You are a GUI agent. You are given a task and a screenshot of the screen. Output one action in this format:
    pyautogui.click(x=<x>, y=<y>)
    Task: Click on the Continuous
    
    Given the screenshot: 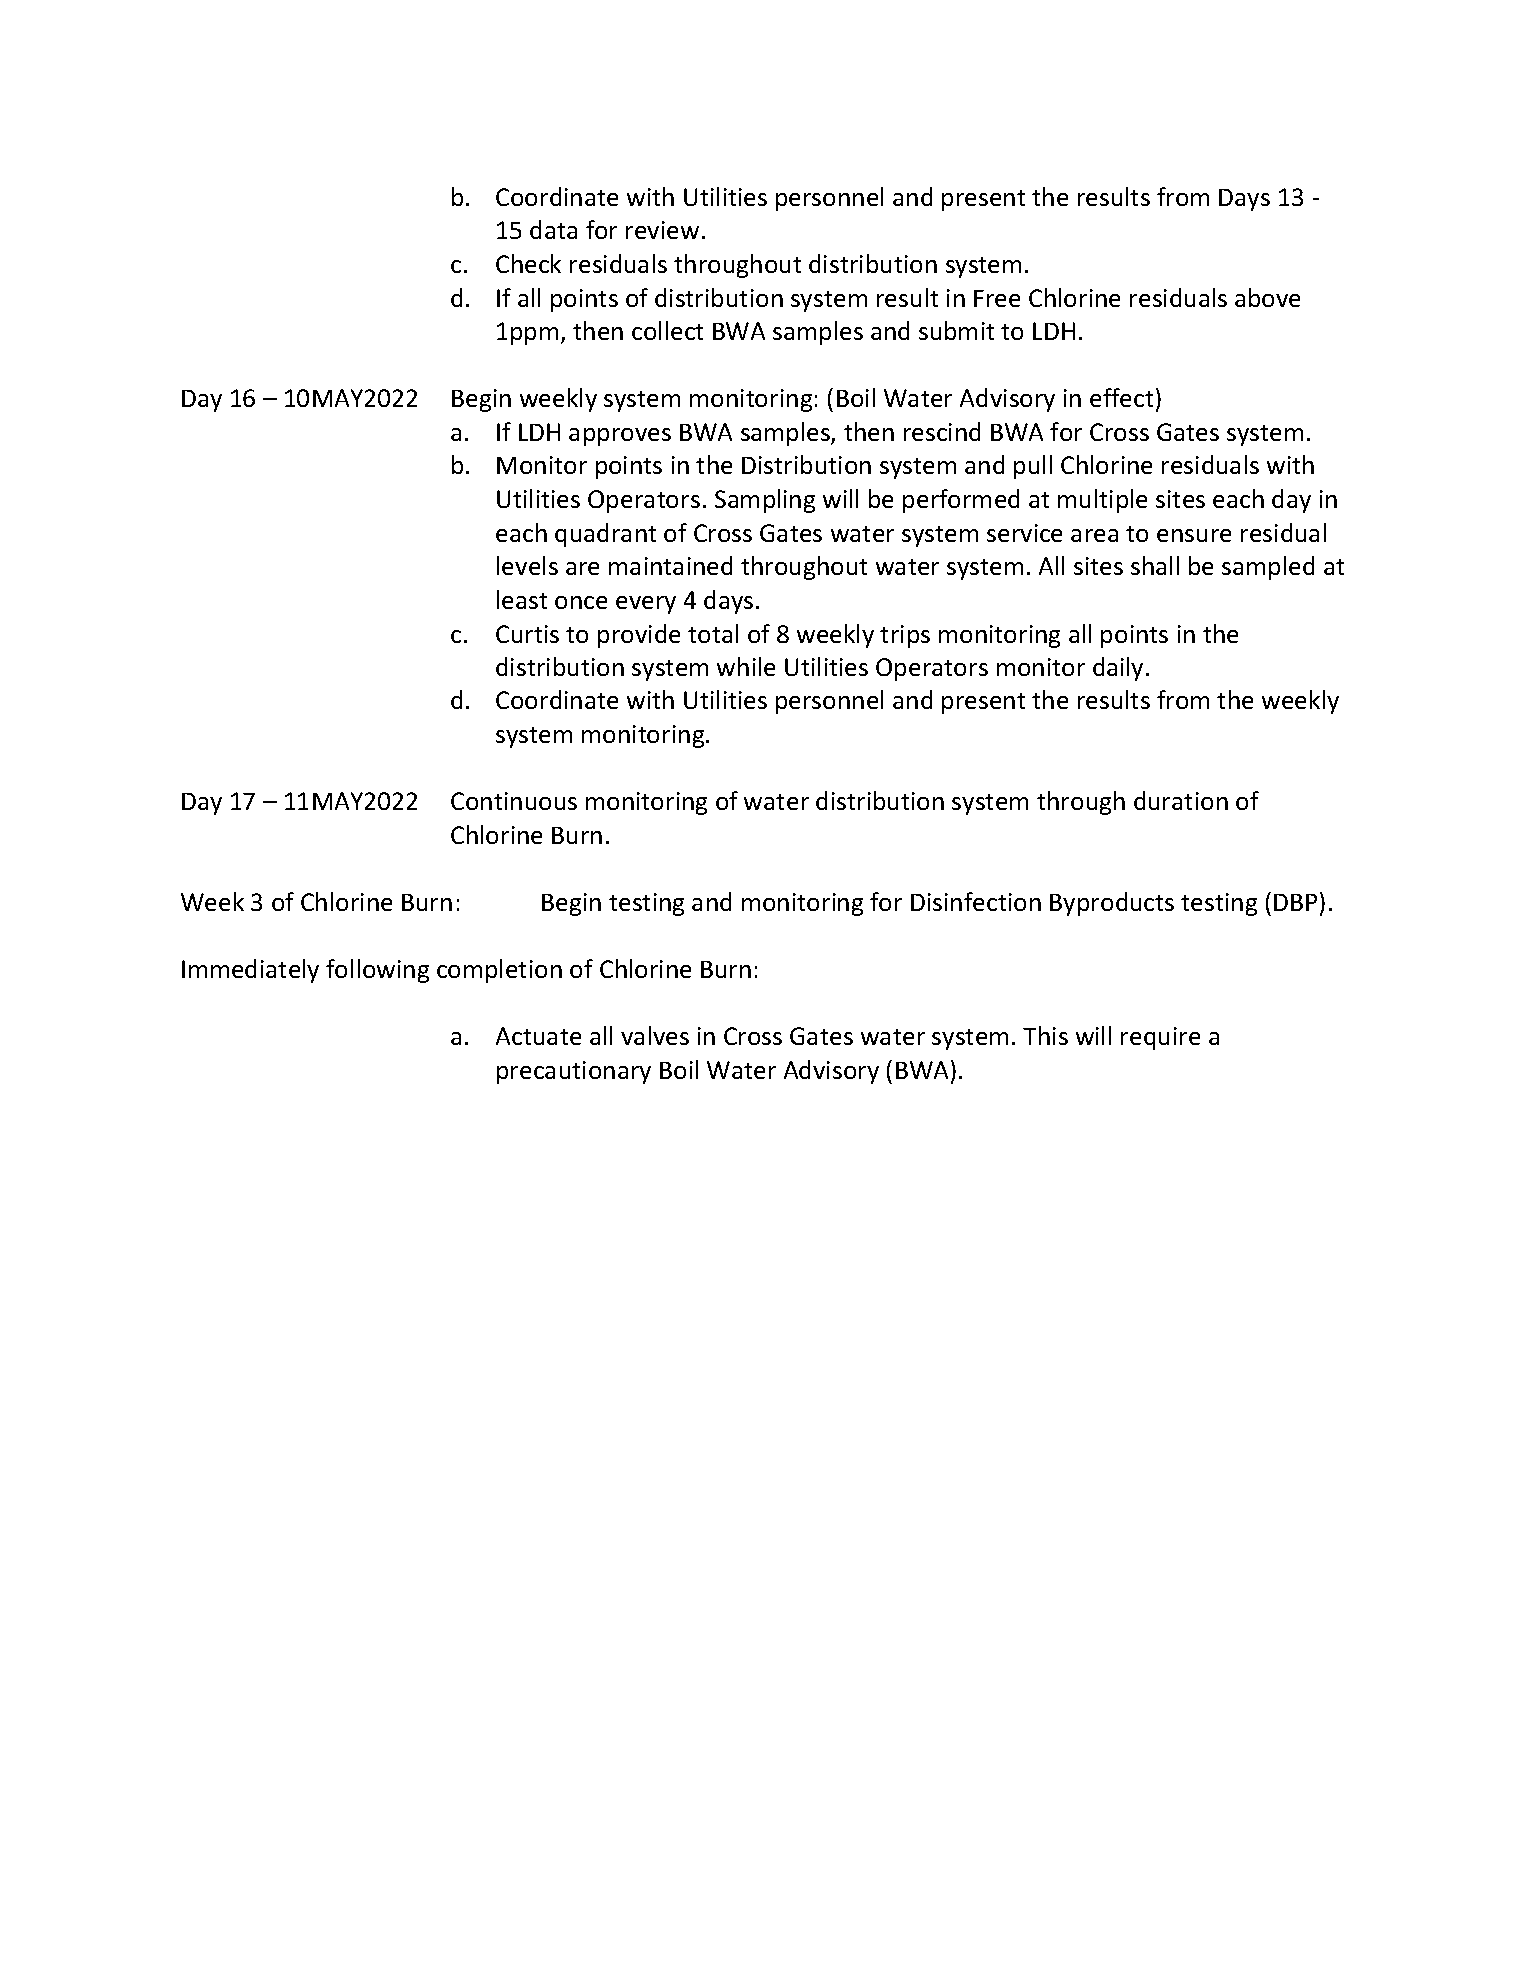 What is the action you would take?
    pyautogui.click(x=514, y=801)
